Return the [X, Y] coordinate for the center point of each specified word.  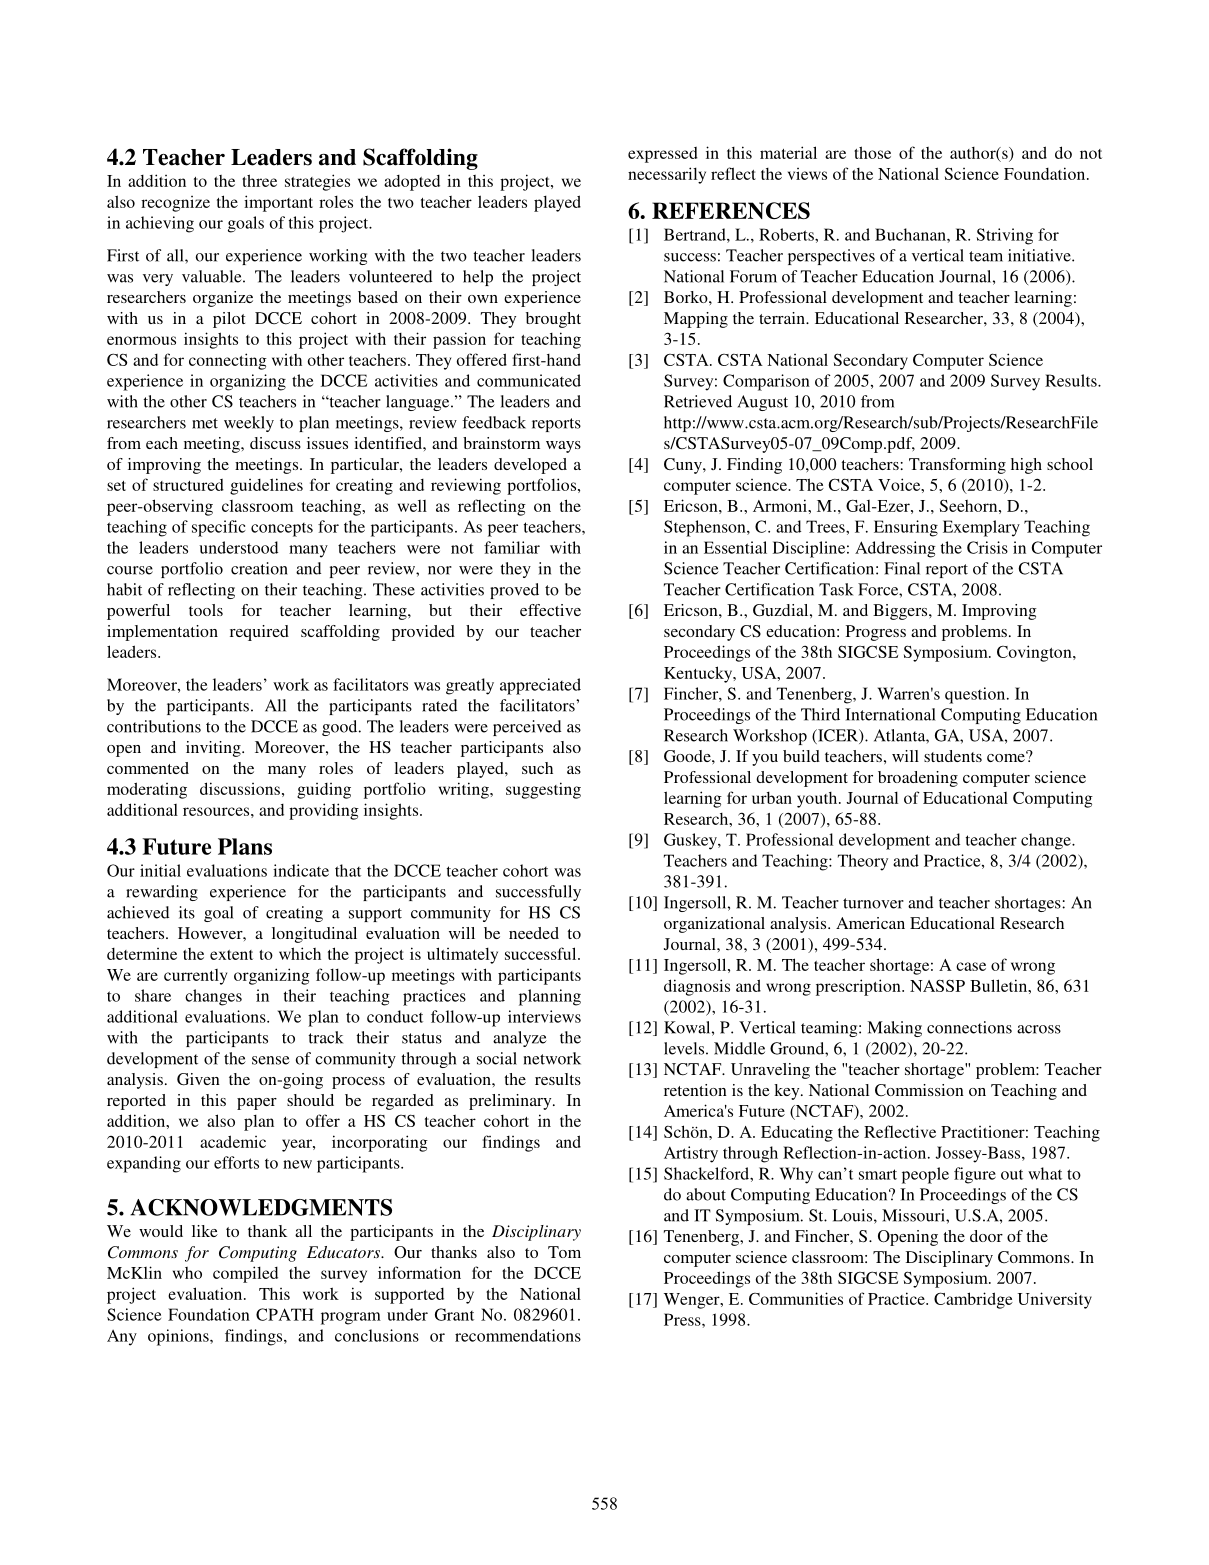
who [187, 1273]
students [953, 756]
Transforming [957, 466]
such [537, 768]
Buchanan [911, 234]
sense [271, 1060]
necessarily [667, 175]
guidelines [266, 486]
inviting [214, 749]
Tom [564, 1252]
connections [969, 1027]
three [259, 180]
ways [563, 447]
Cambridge [973, 1300]
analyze [520, 1039]
